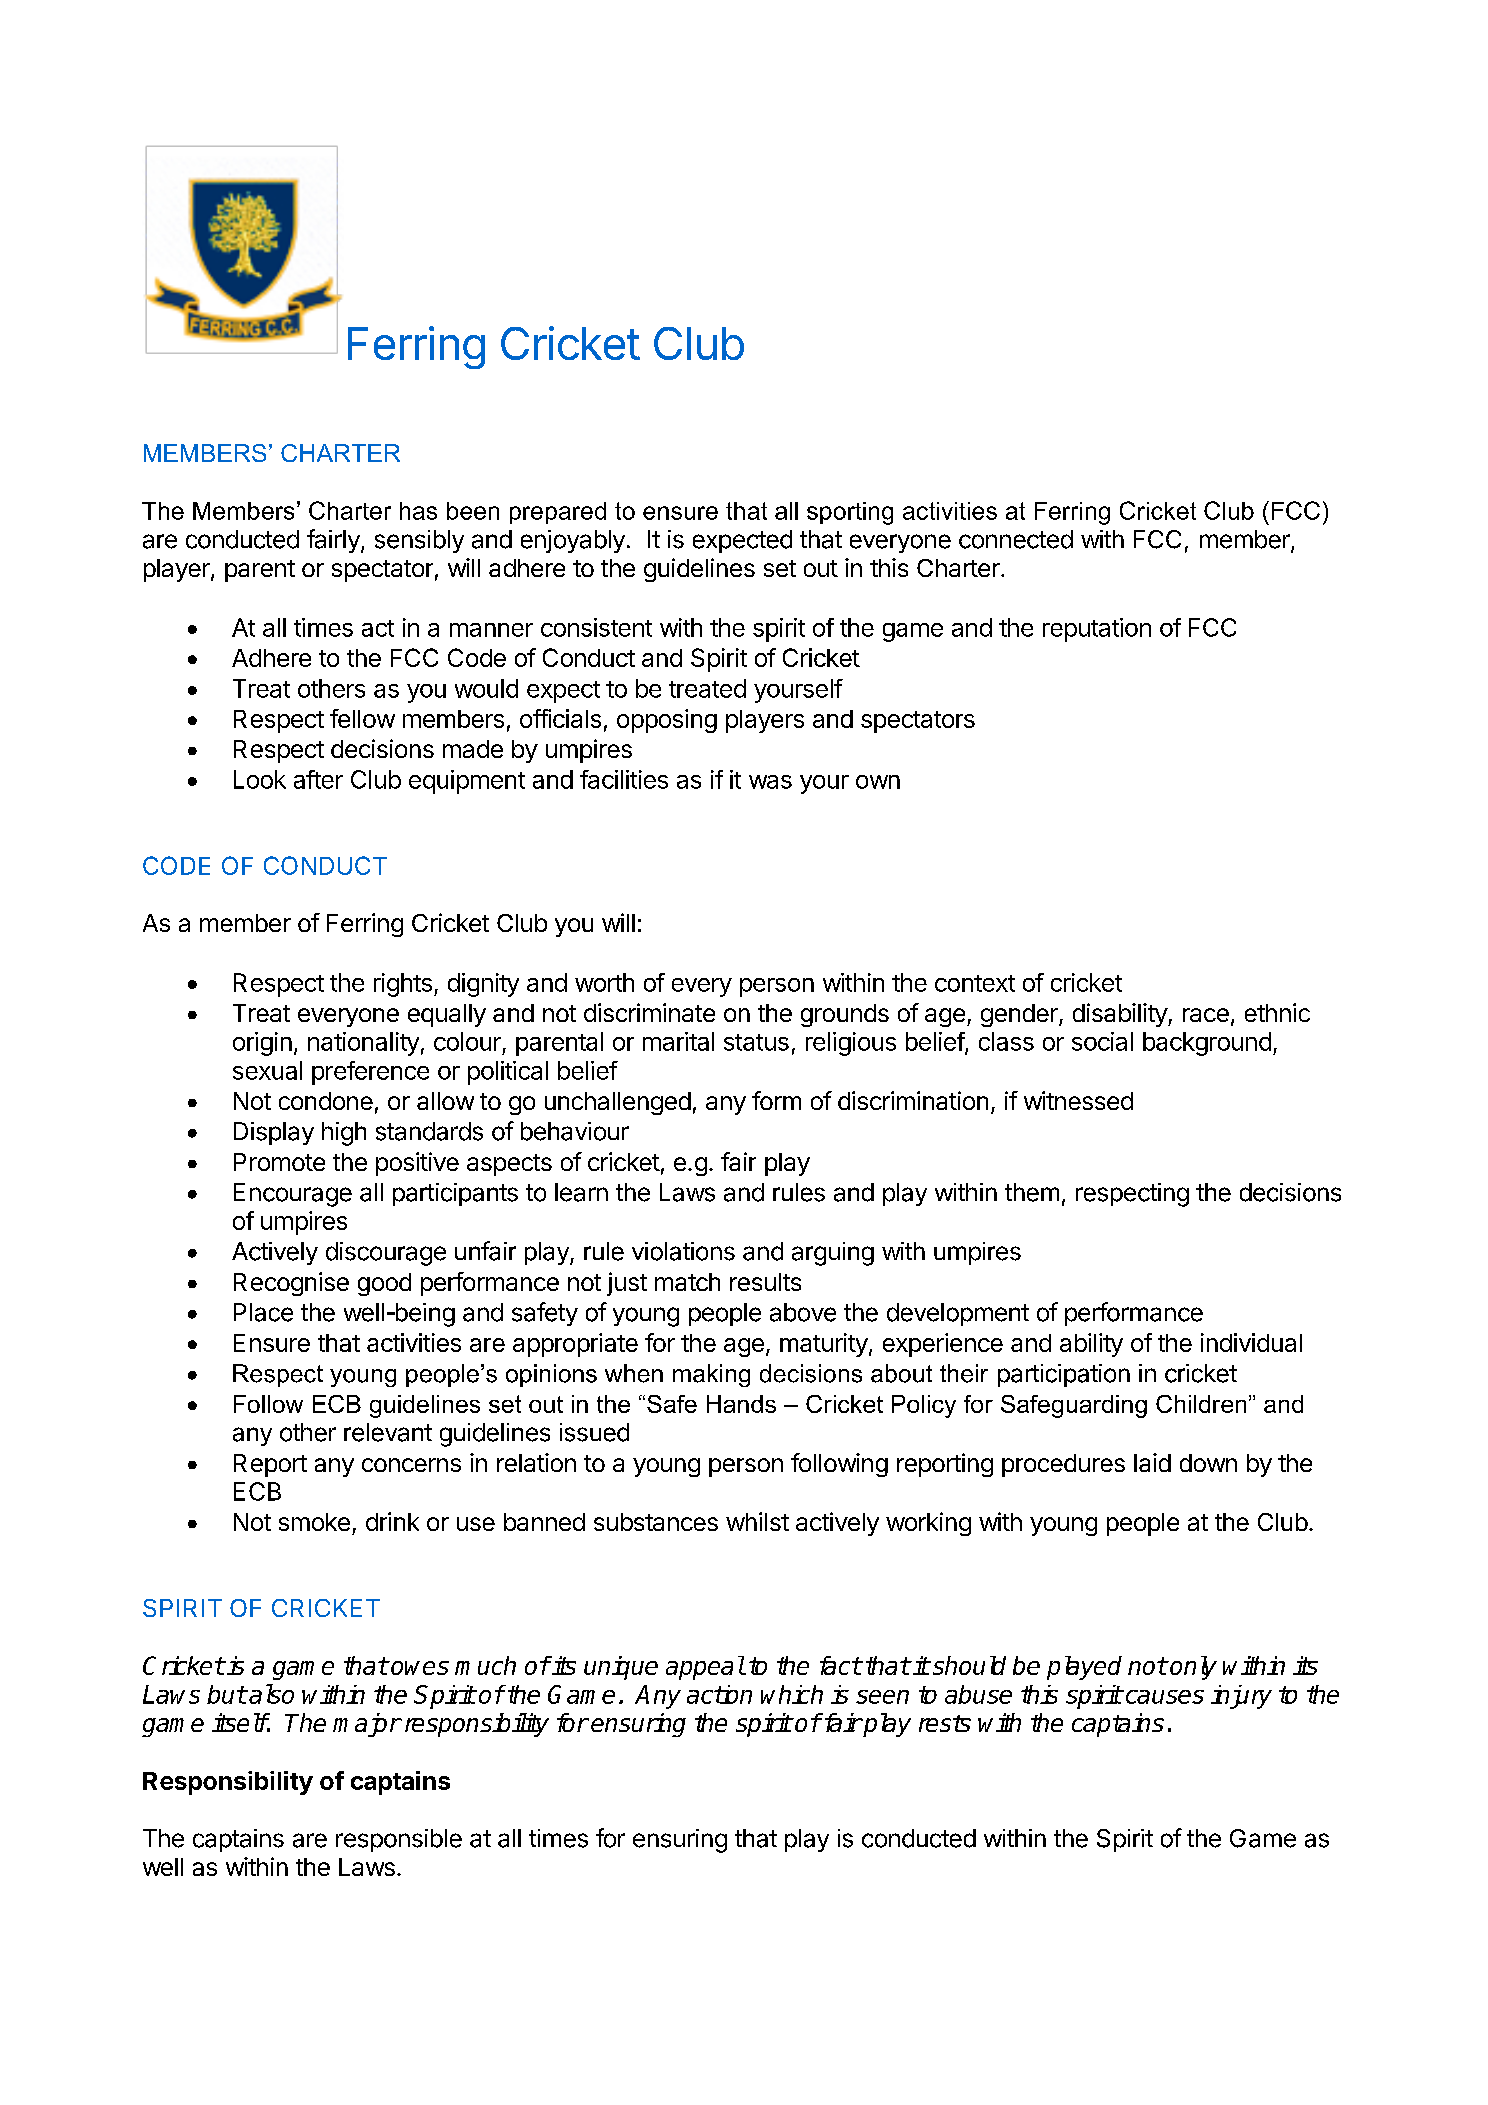 The width and height of the image is (1488, 2105). I want to click on responsible, so click(399, 1840).
